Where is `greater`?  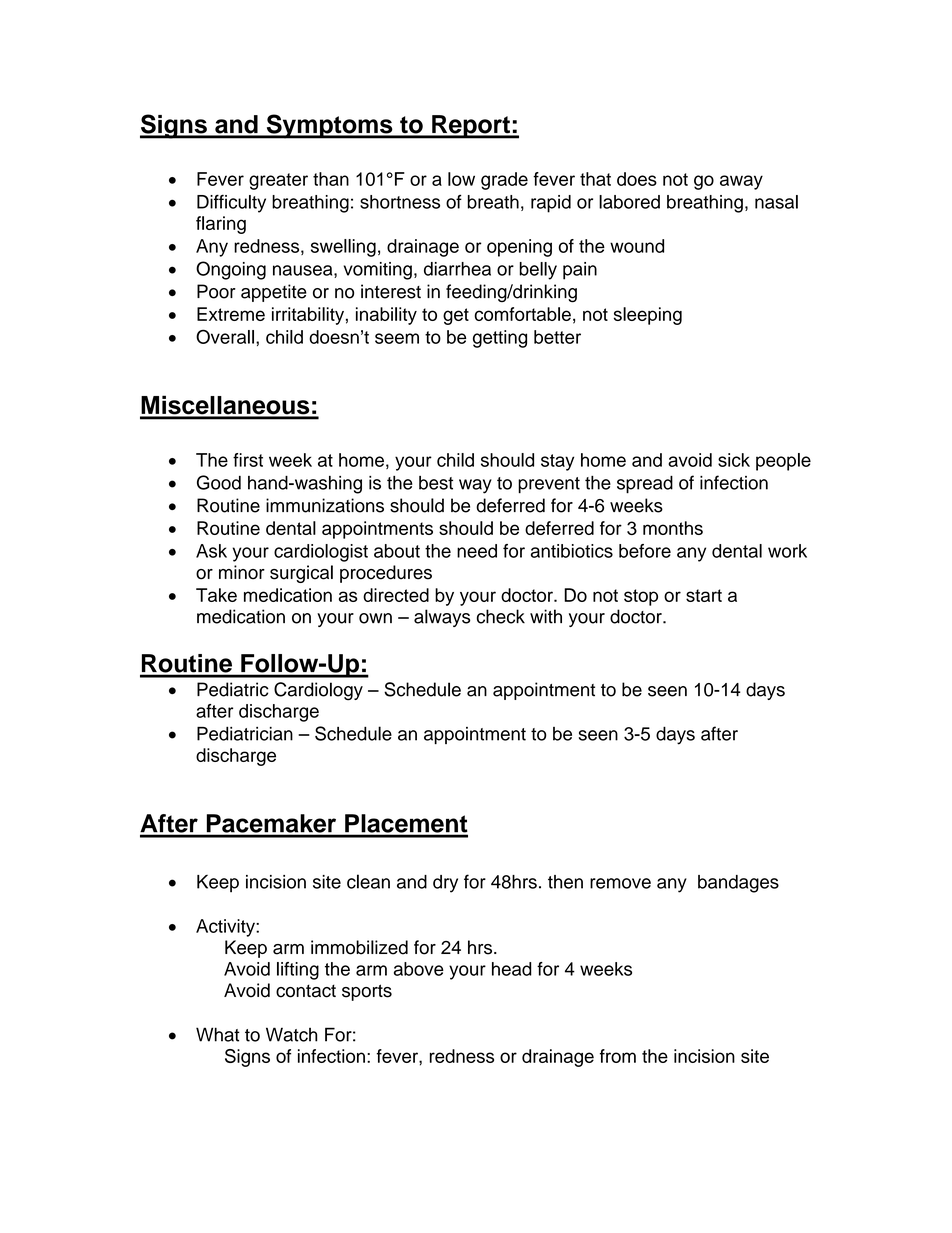 greater is located at coordinates (278, 181).
